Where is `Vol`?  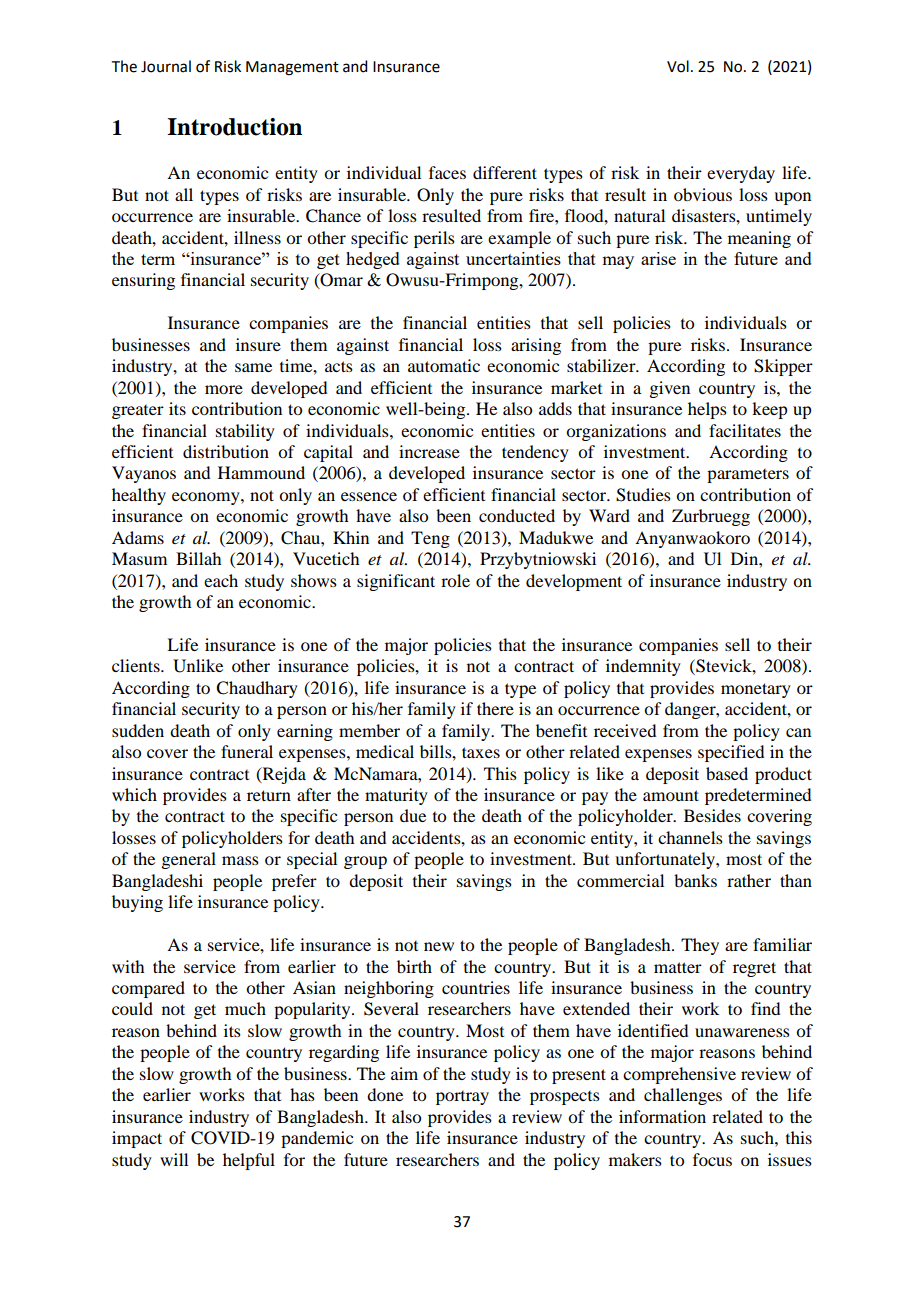
Vol is located at coordinates (678, 66).
